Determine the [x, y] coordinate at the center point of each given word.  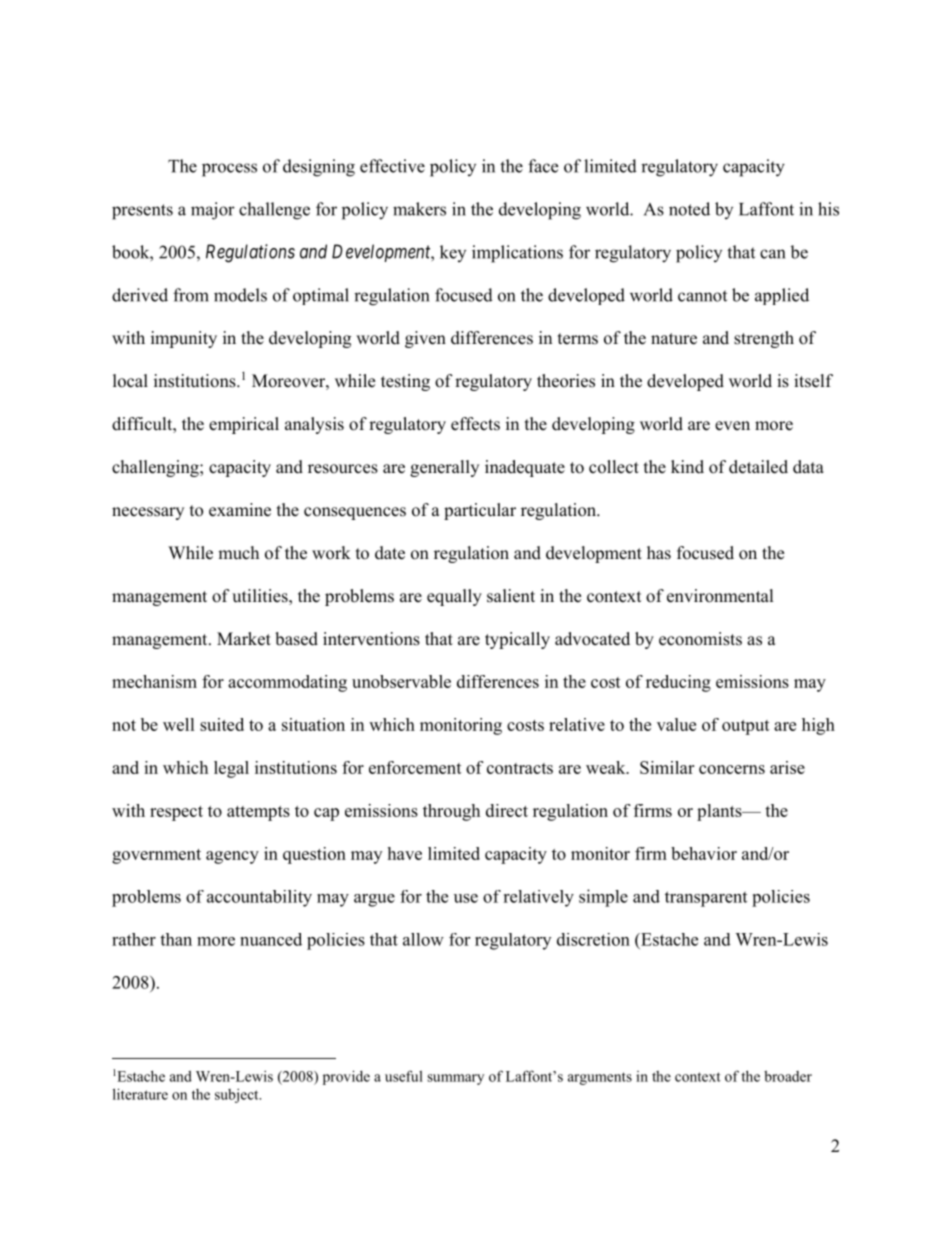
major [213, 211]
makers [419, 209]
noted [689, 209]
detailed [758, 467]
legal [231, 769]
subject [238, 1096]
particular [480, 511]
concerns [732, 769]
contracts [520, 768]
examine [240, 510]
